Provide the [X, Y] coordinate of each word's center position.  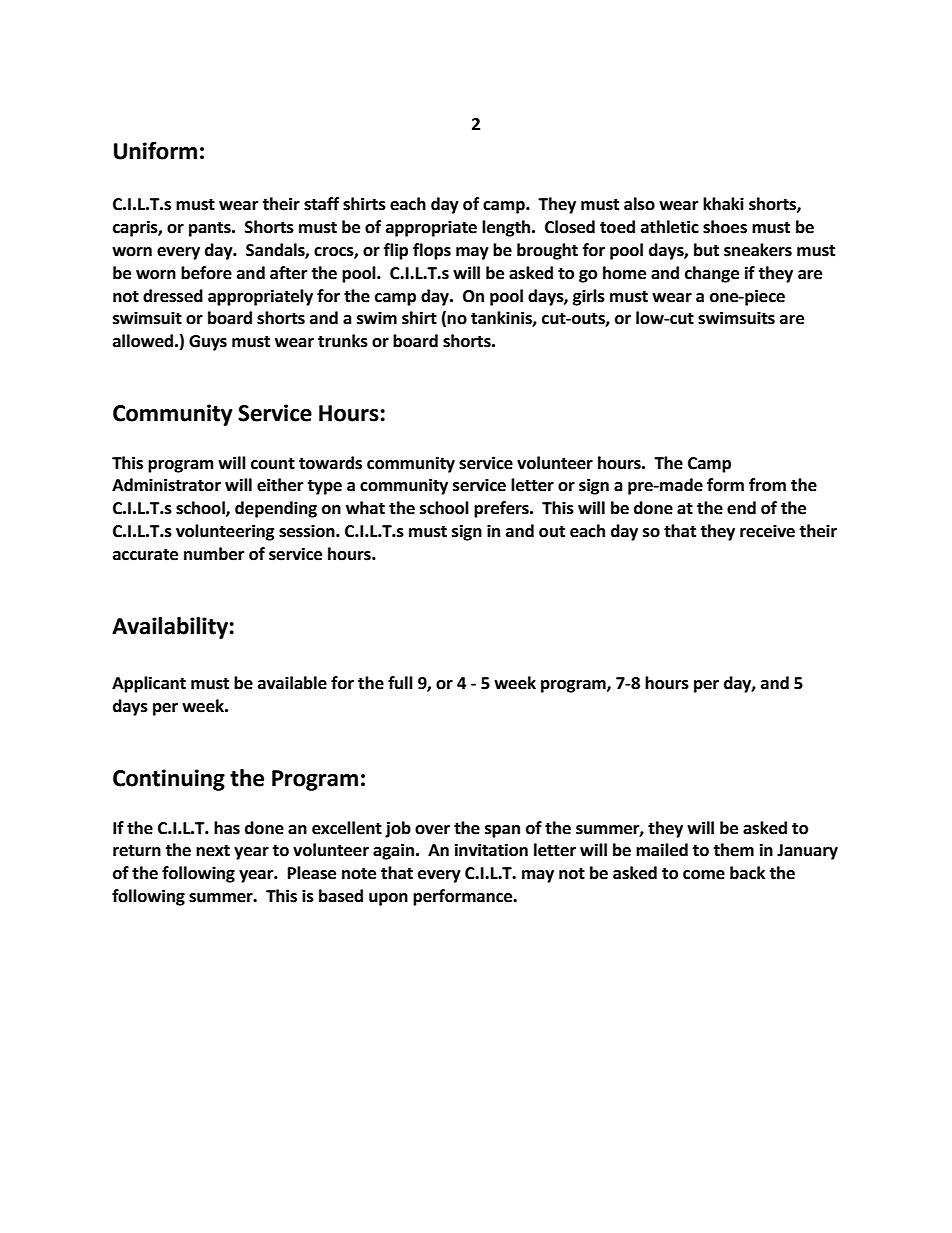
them [733, 850]
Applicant [149, 684]
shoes [725, 227]
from [767, 485]
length [507, 228]
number [214, 554]
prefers [502, 509]
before [206, 273]
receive [767, 531]
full [400, 683]
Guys [208, 343]
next [213, 851]
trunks [343, 341]
